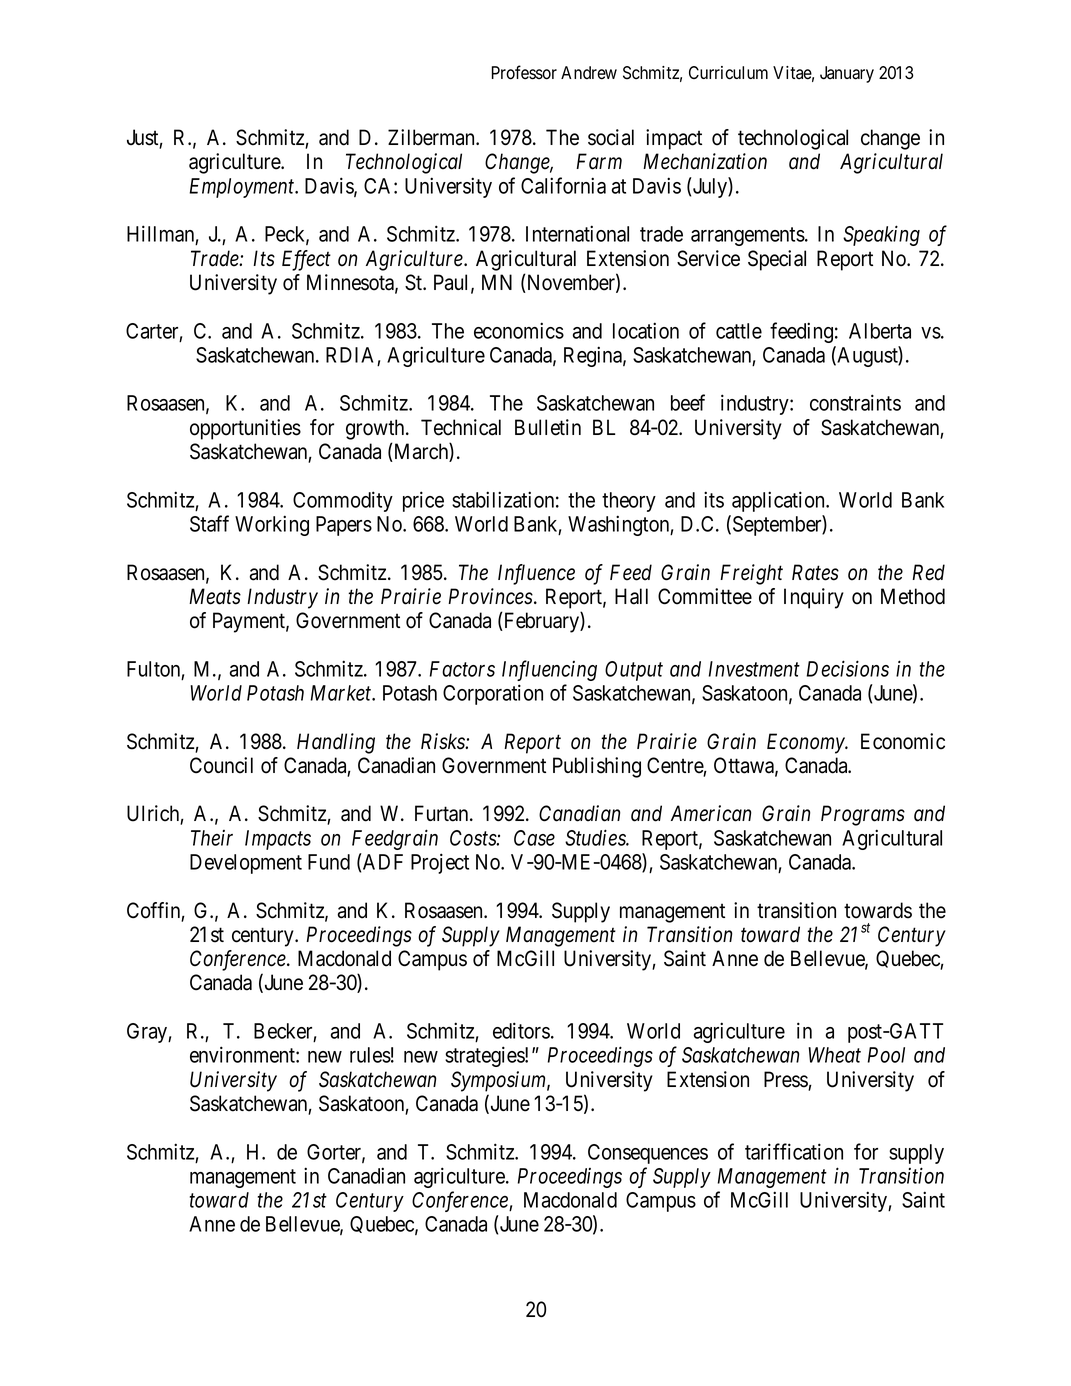 The height and width of the document is (1386, 1071). I want to click on rules, so click(370, 1055).
